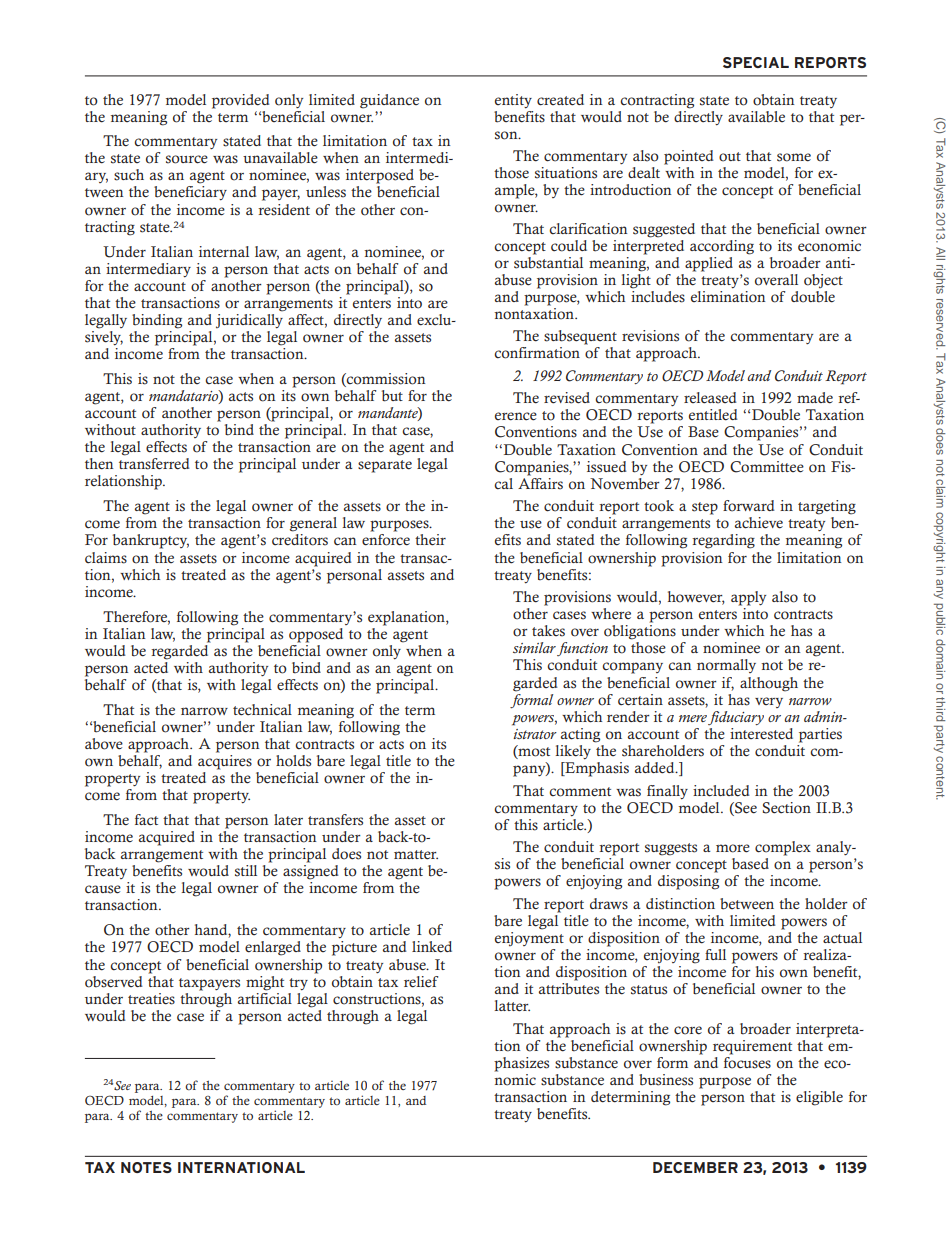 This document has width=952, height=1233. I want to click on SPECIAL, so click(756, 62).
